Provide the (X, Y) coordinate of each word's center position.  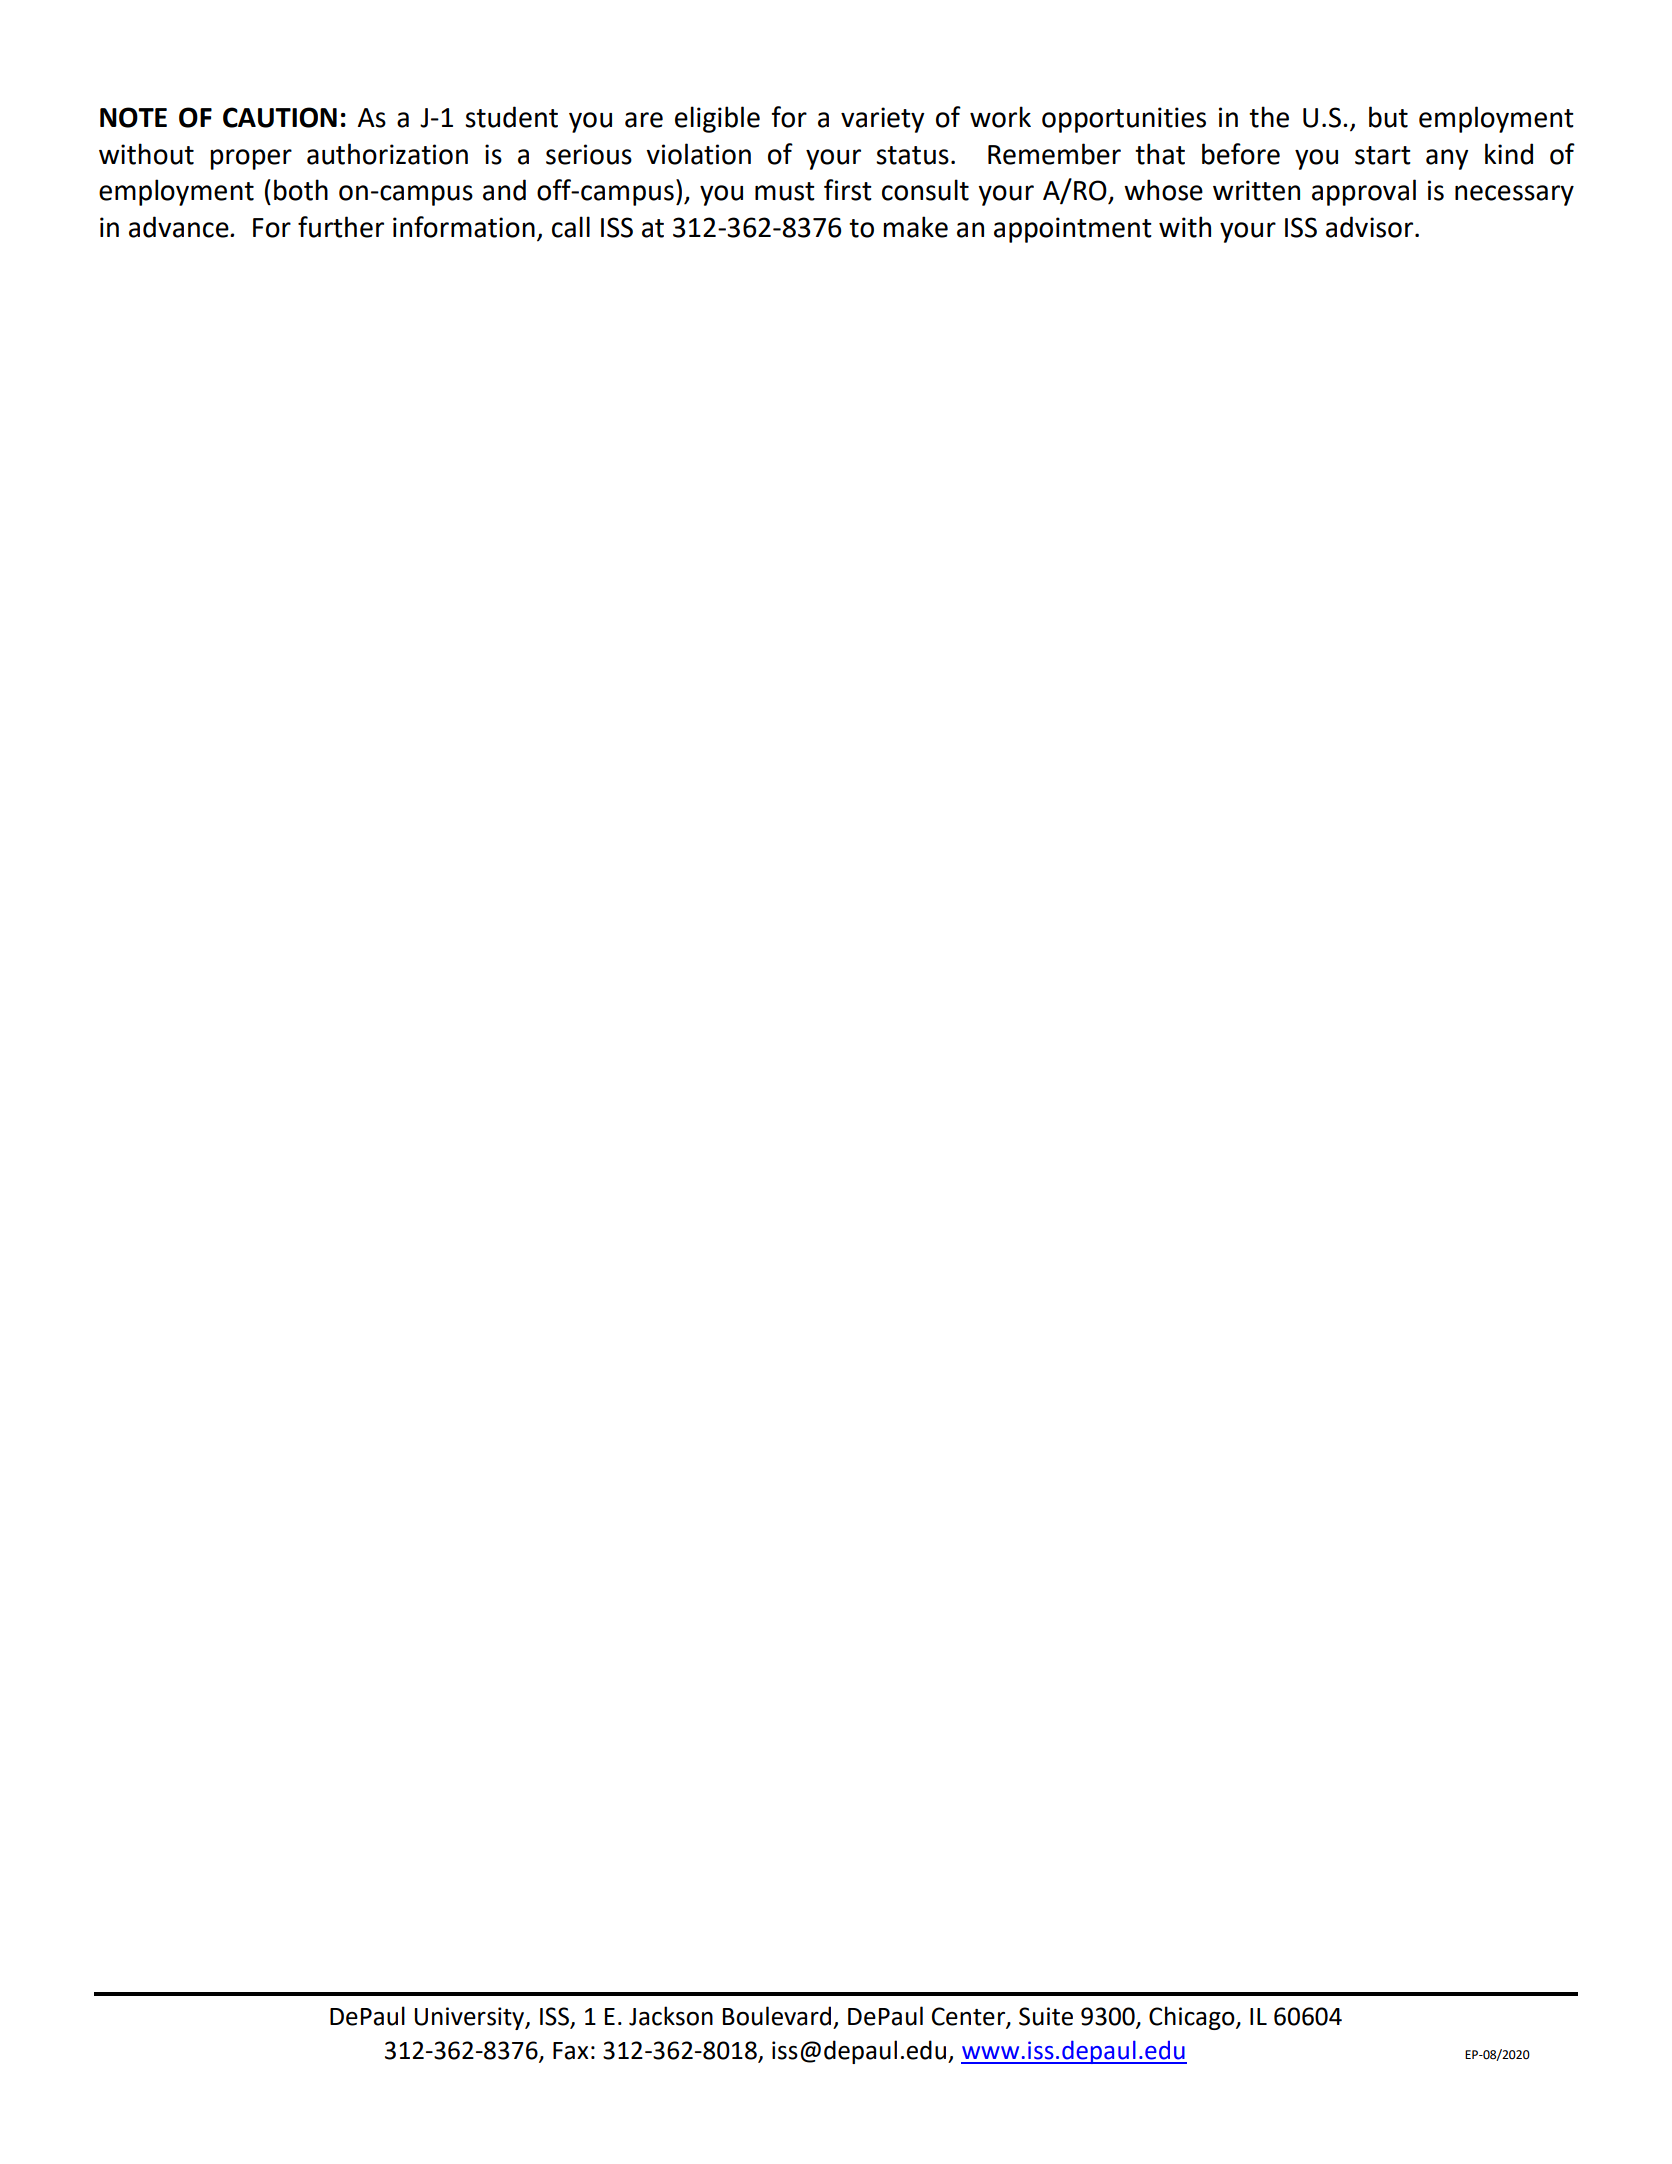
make (915, 227)
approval (1364, 192)
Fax (571, 2051)
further (341, 227)
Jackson (671, 2016)
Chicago (1193, 2018)
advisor (1371, 227)
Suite (1046, 2016)
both (301, 190)
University (471, 2018)
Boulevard (777, 2016)
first (848, 190)
